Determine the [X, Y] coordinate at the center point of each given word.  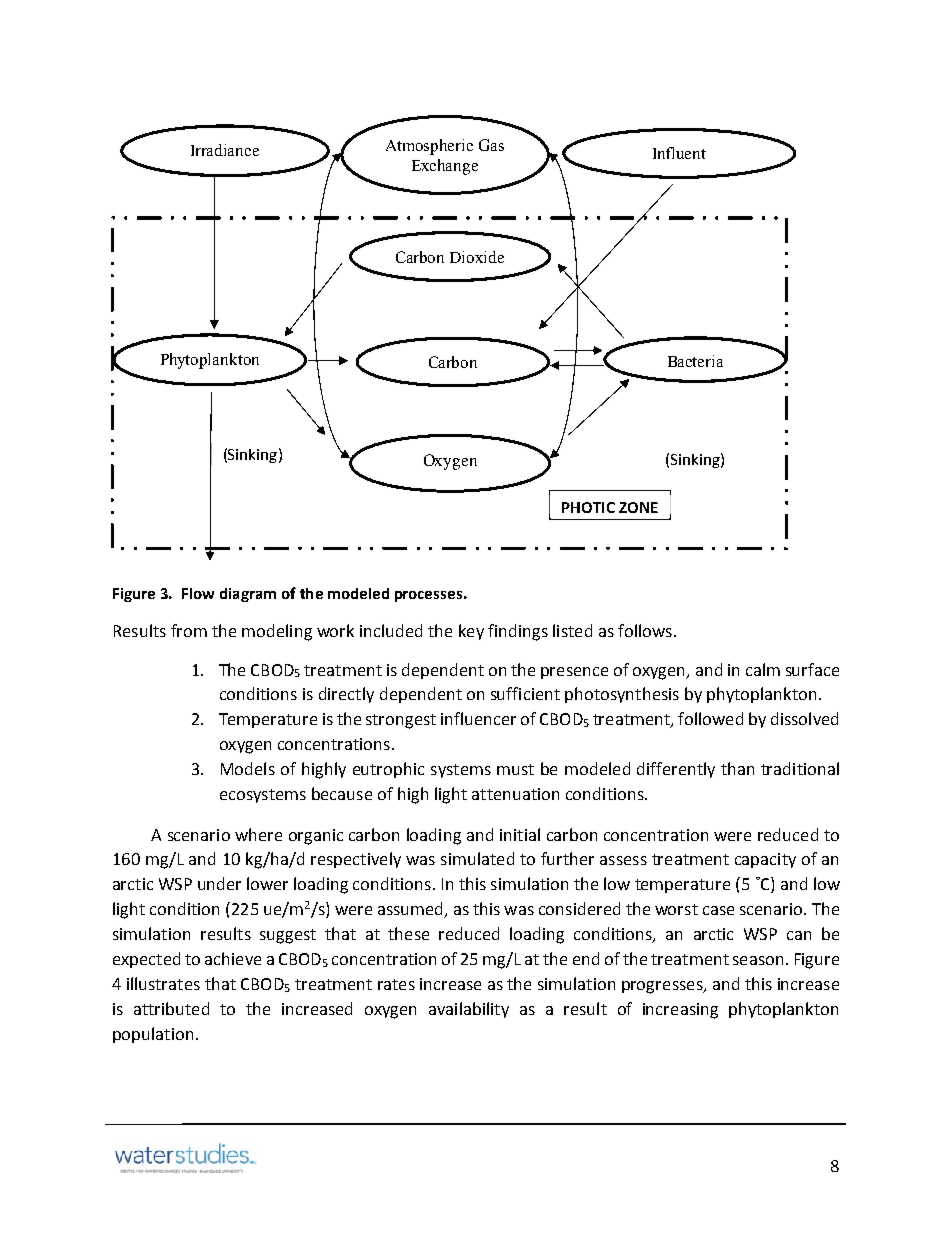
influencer [478, 718]
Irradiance [225, 150]
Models [248, 768]
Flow [198, 593]
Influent [679, 153]
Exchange [445, 167]
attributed [171, 1008]
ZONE [638, 507]
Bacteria [695, 361]
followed [710, 718]
